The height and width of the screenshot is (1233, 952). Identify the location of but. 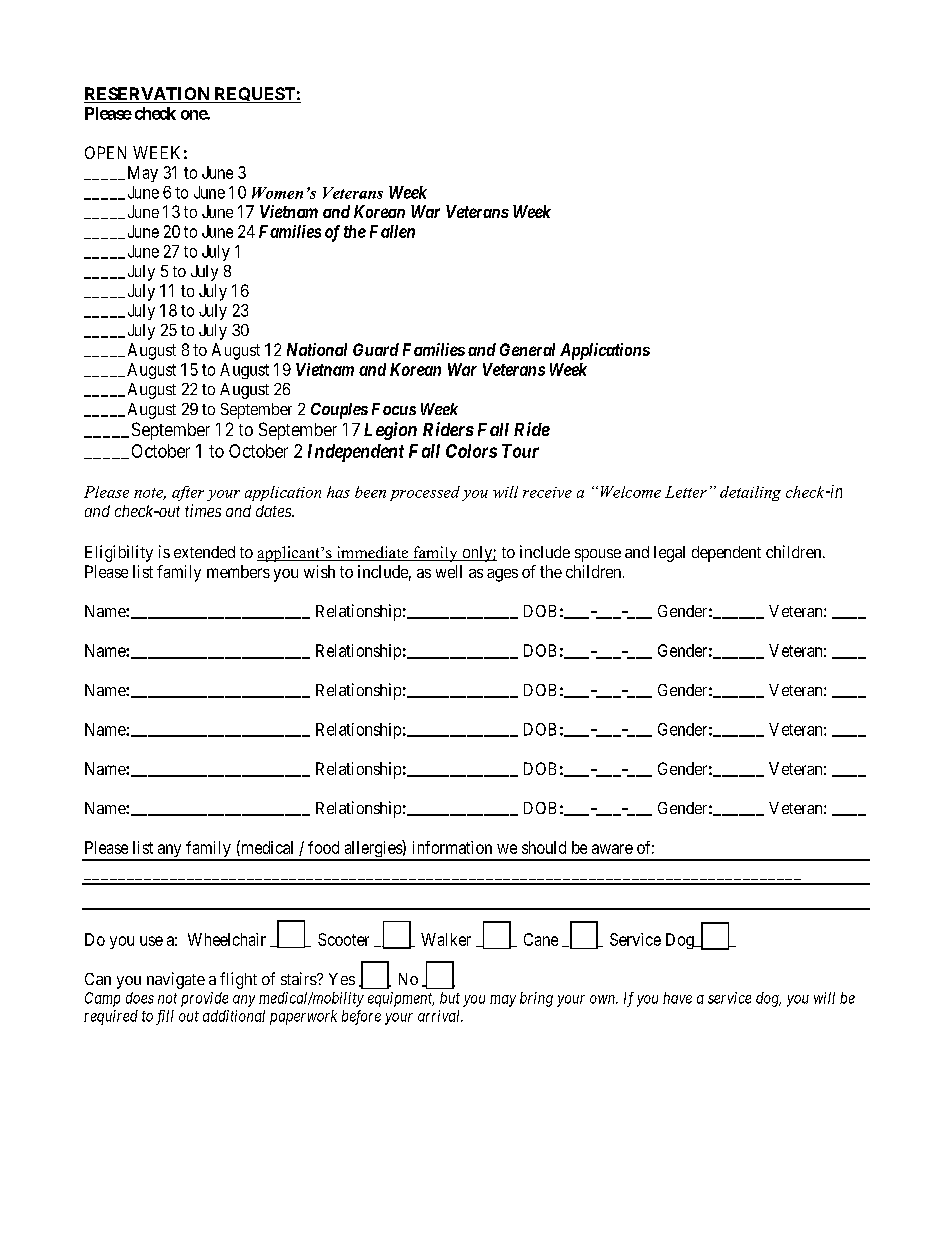
(450, 998).
